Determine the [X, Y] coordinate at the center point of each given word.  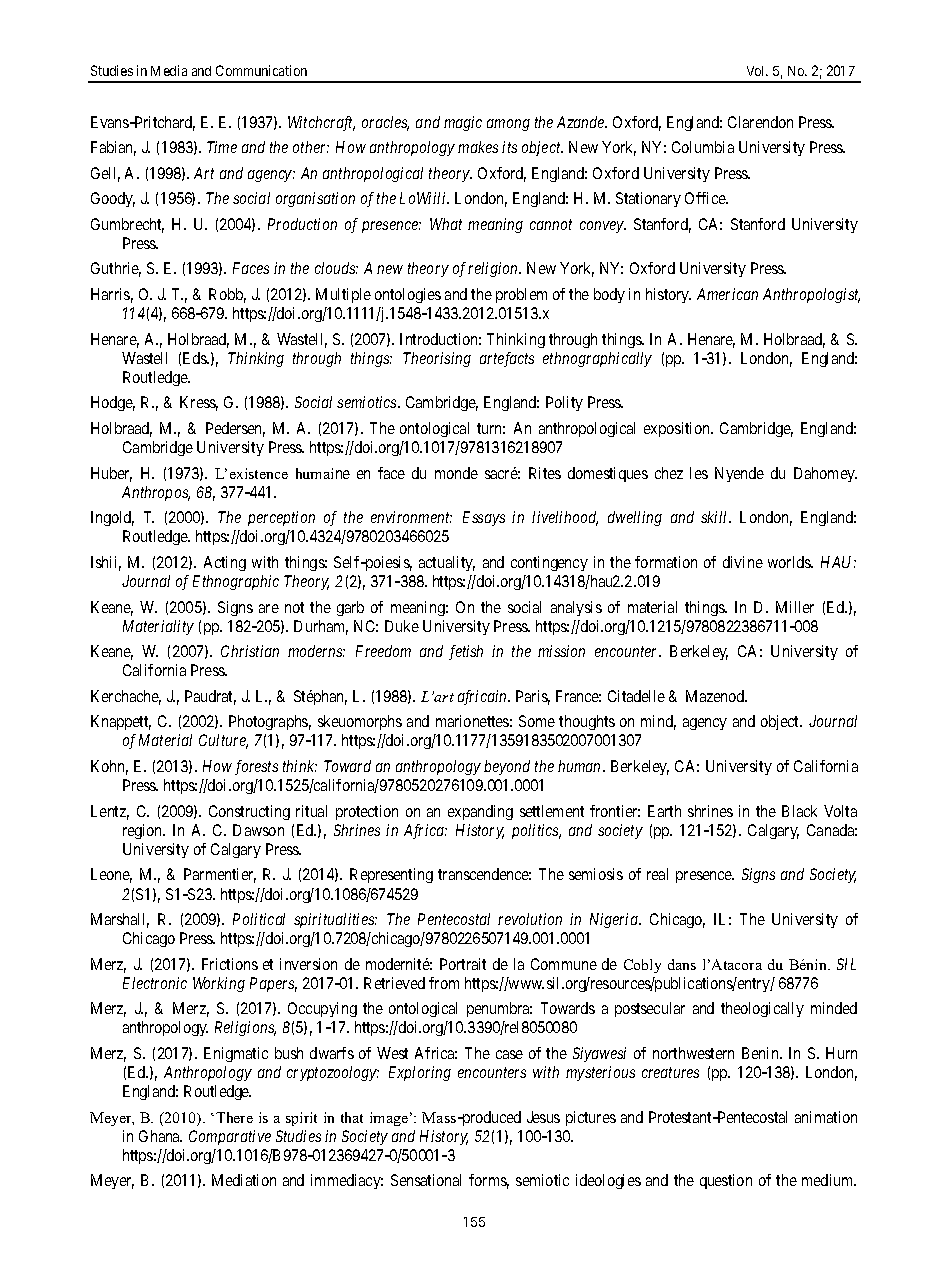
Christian [250, 651]
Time [222, 147]
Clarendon [760, 122]
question [726, 1181]
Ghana [160, 1136]
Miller [795, 607]
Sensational [426, 1180]
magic [463, 123]
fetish [466, 652]
